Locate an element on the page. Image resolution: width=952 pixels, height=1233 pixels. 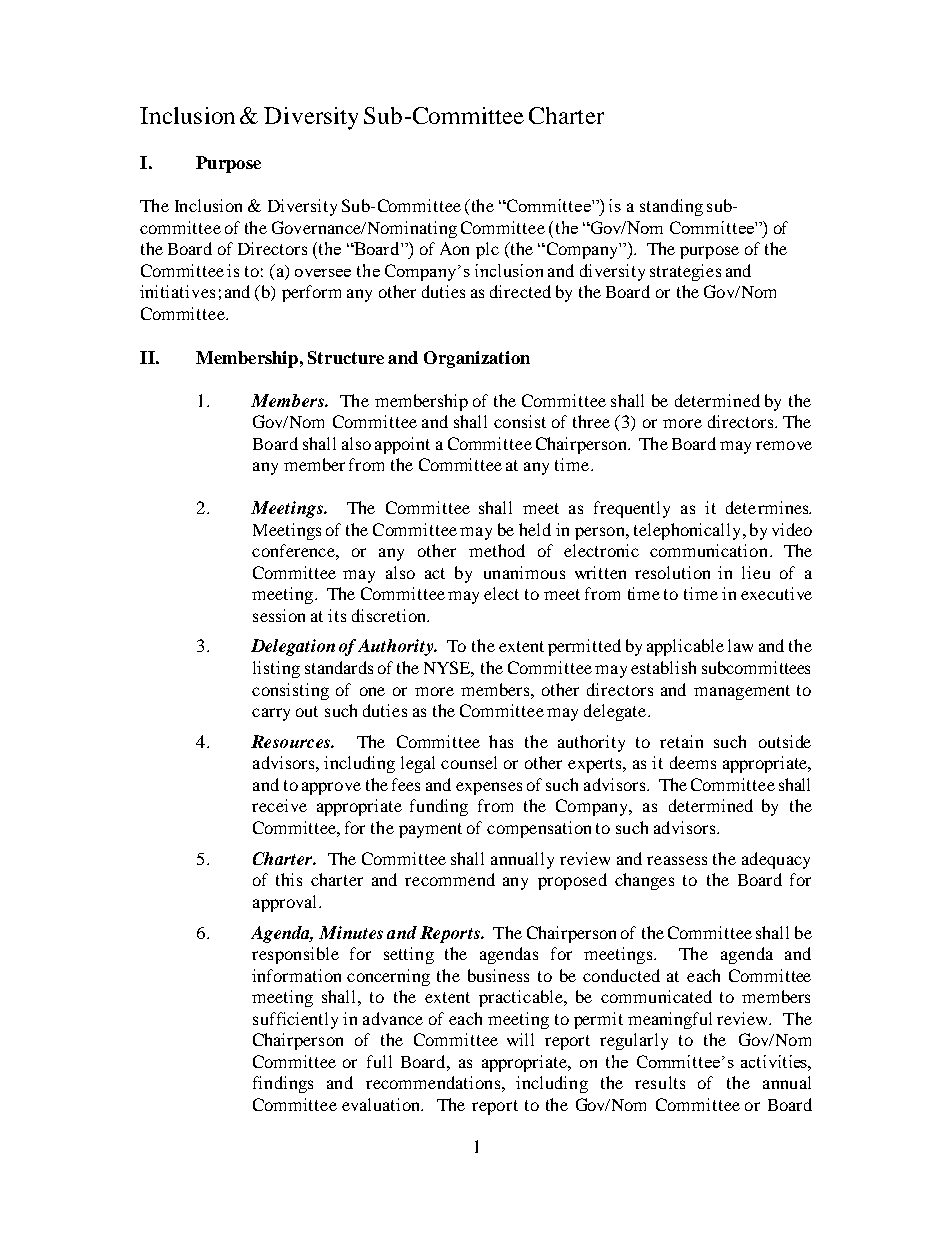
oversee is located at coordinates (323, 273).
